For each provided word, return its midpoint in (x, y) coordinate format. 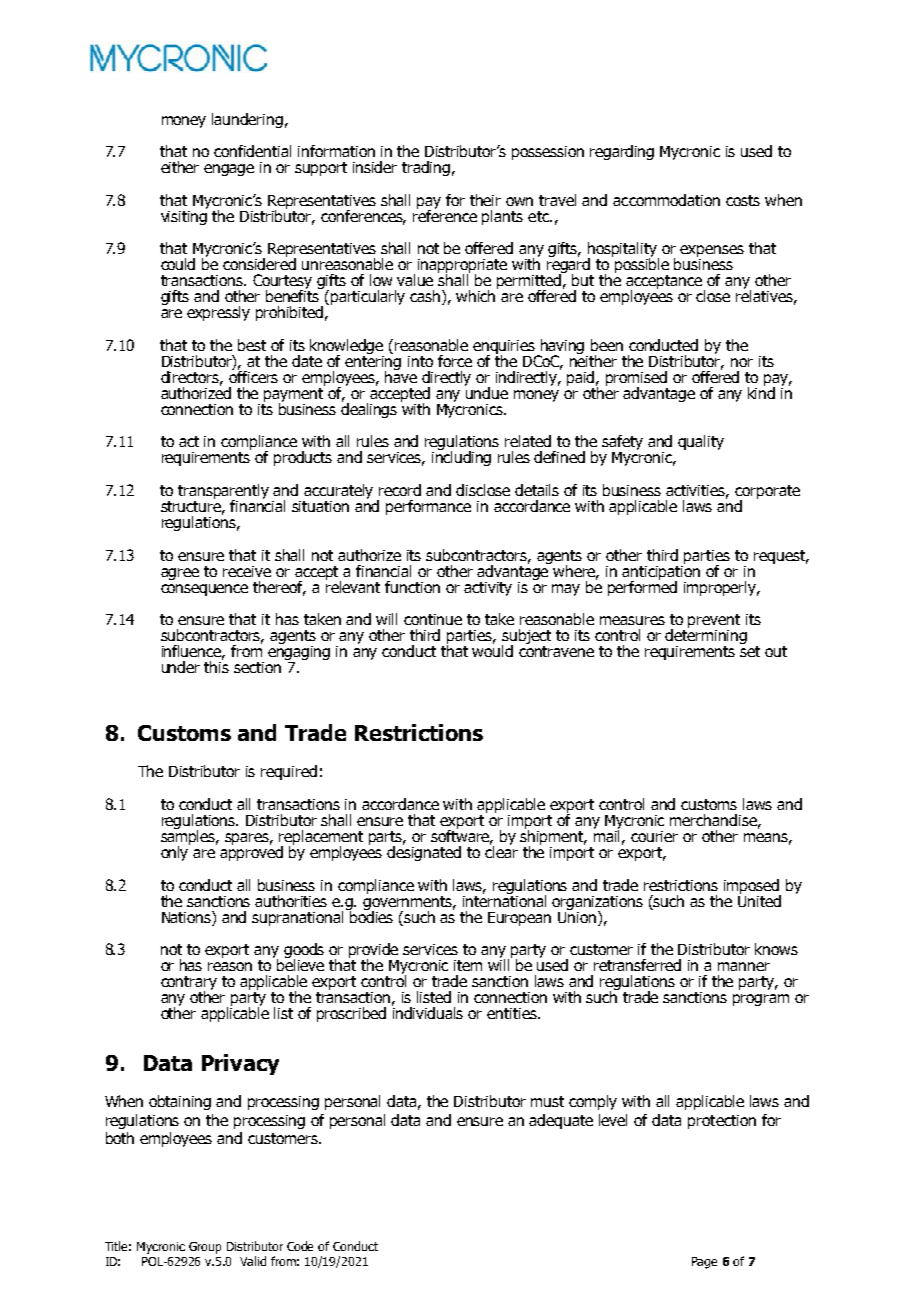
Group (205, 1248)
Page (704, 1263)
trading (426, 168)
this (216, 666)
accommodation (666, 200)
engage (229, 170)
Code (300, 1246)
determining (706, 637)
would (492, 650)
